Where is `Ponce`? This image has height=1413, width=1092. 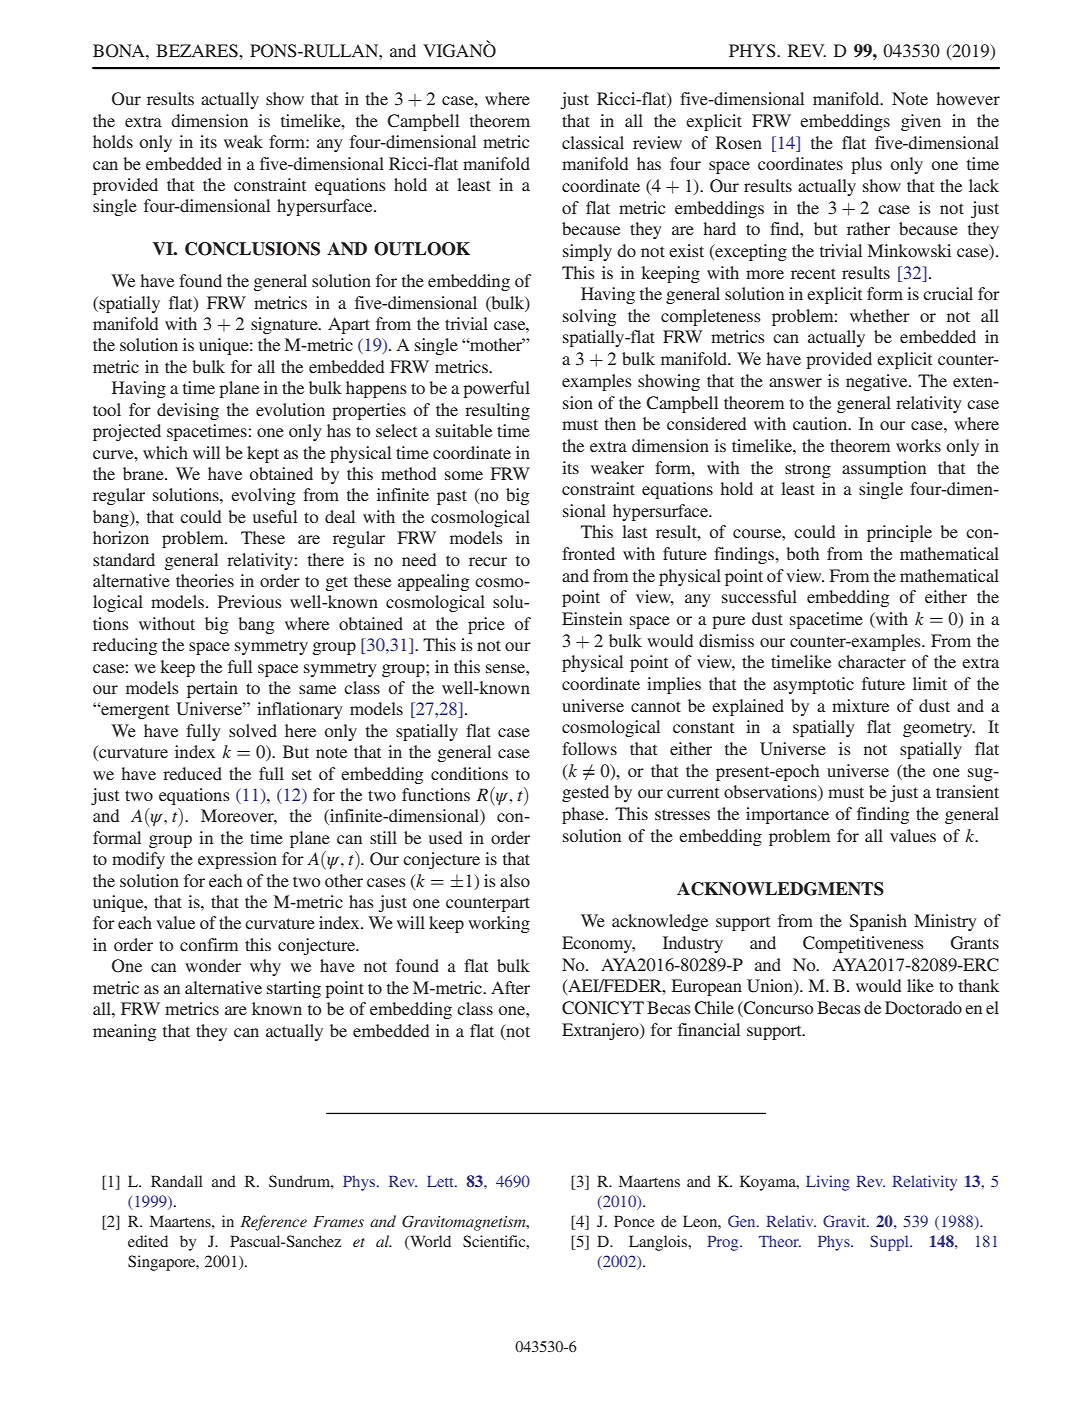
Ponce is located at coordinates (634, 1221).
